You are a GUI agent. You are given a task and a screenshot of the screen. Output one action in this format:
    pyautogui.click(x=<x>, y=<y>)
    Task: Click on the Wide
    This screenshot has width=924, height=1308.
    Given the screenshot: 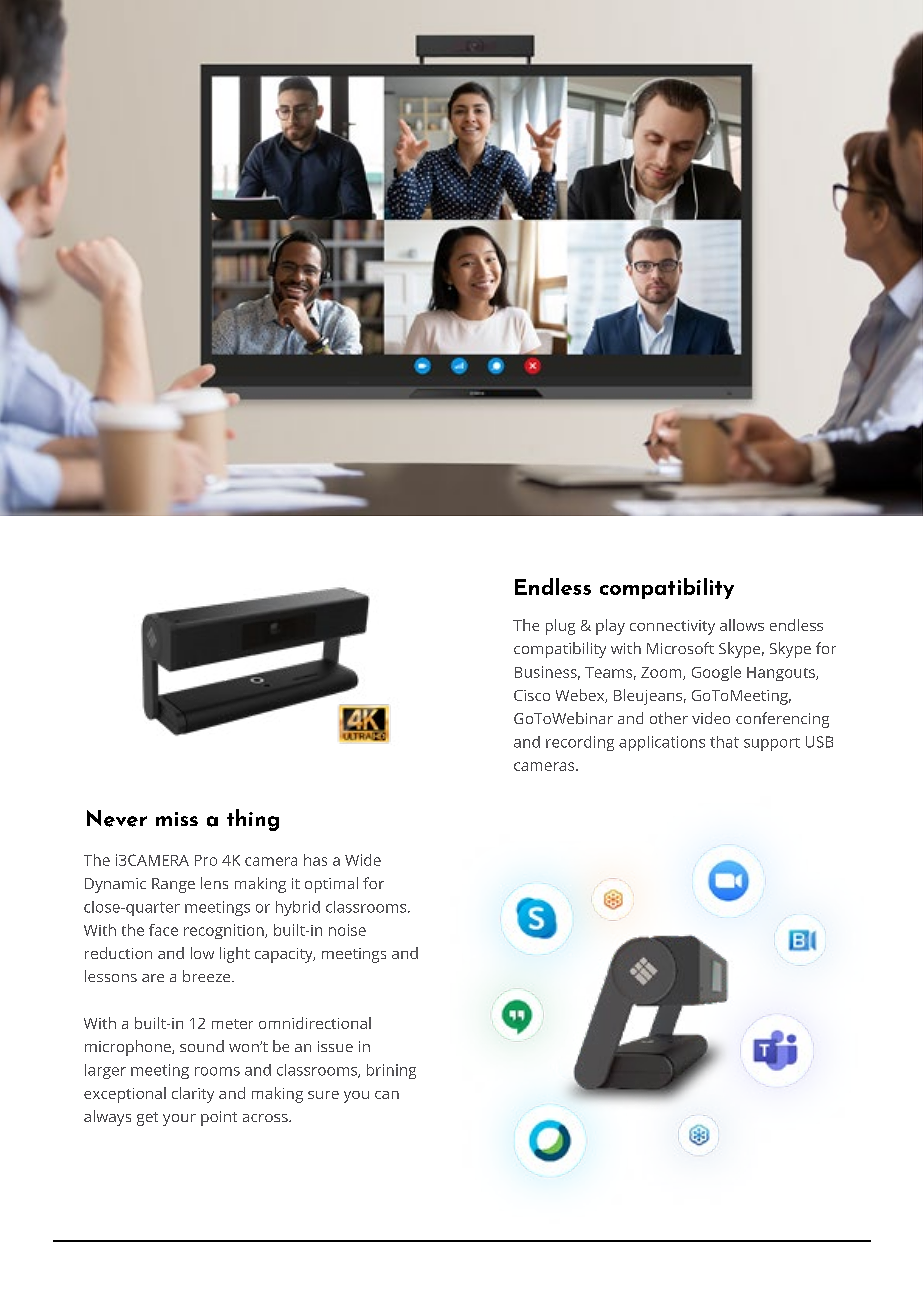 What is the action you would take?
    pyautogui.click(x=363, y=860)
